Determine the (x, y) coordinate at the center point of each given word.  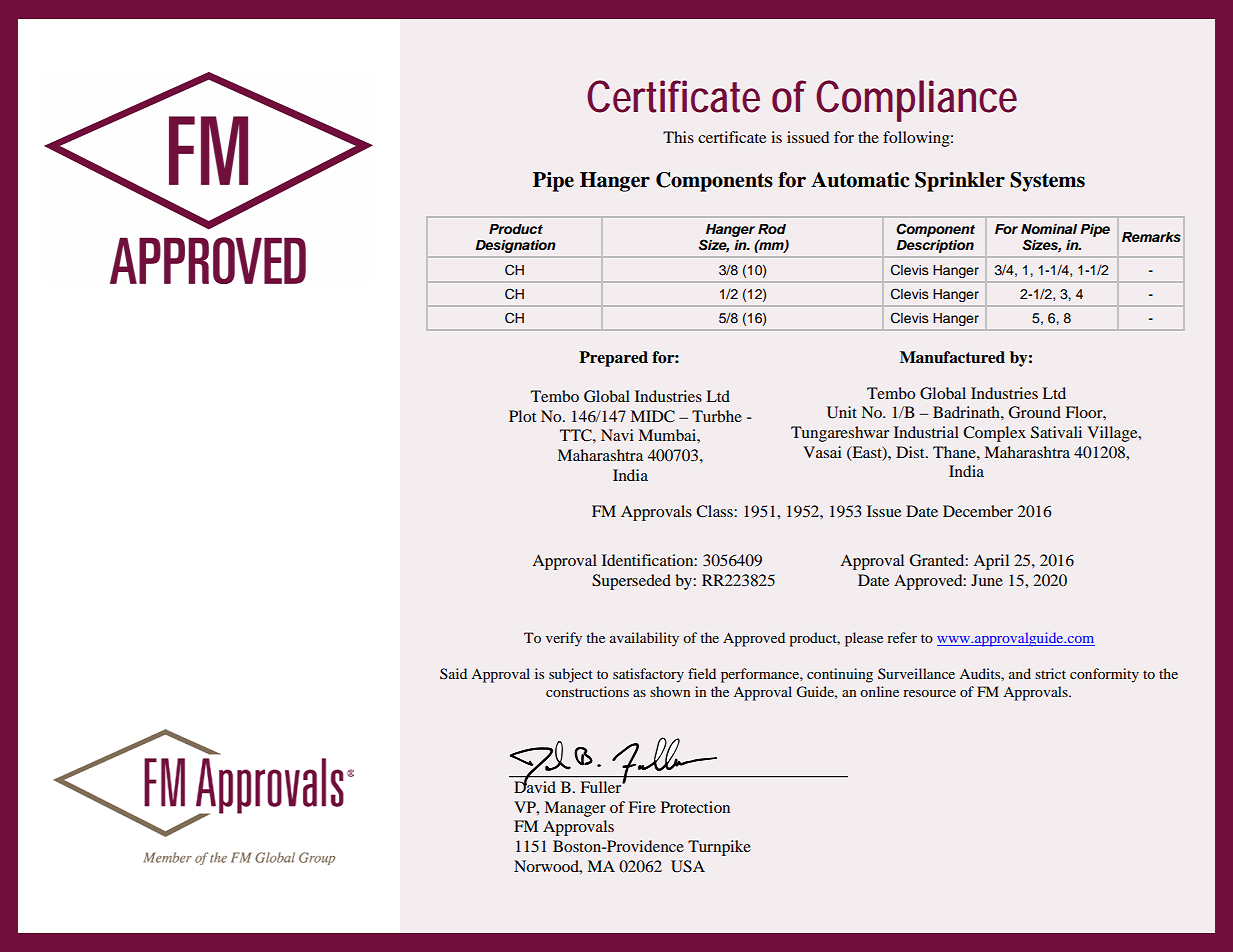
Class (715, 511)
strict (1050, 673)
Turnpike (719, 848)
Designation (515, 246)
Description (935, 246)
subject (571, 675)
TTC (577, 435)
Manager (575, 809)
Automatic (860, 180)
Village (1113, 434)
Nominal (1049, 229)
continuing (840, 675)
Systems (1047, 182)
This (678, 137)
